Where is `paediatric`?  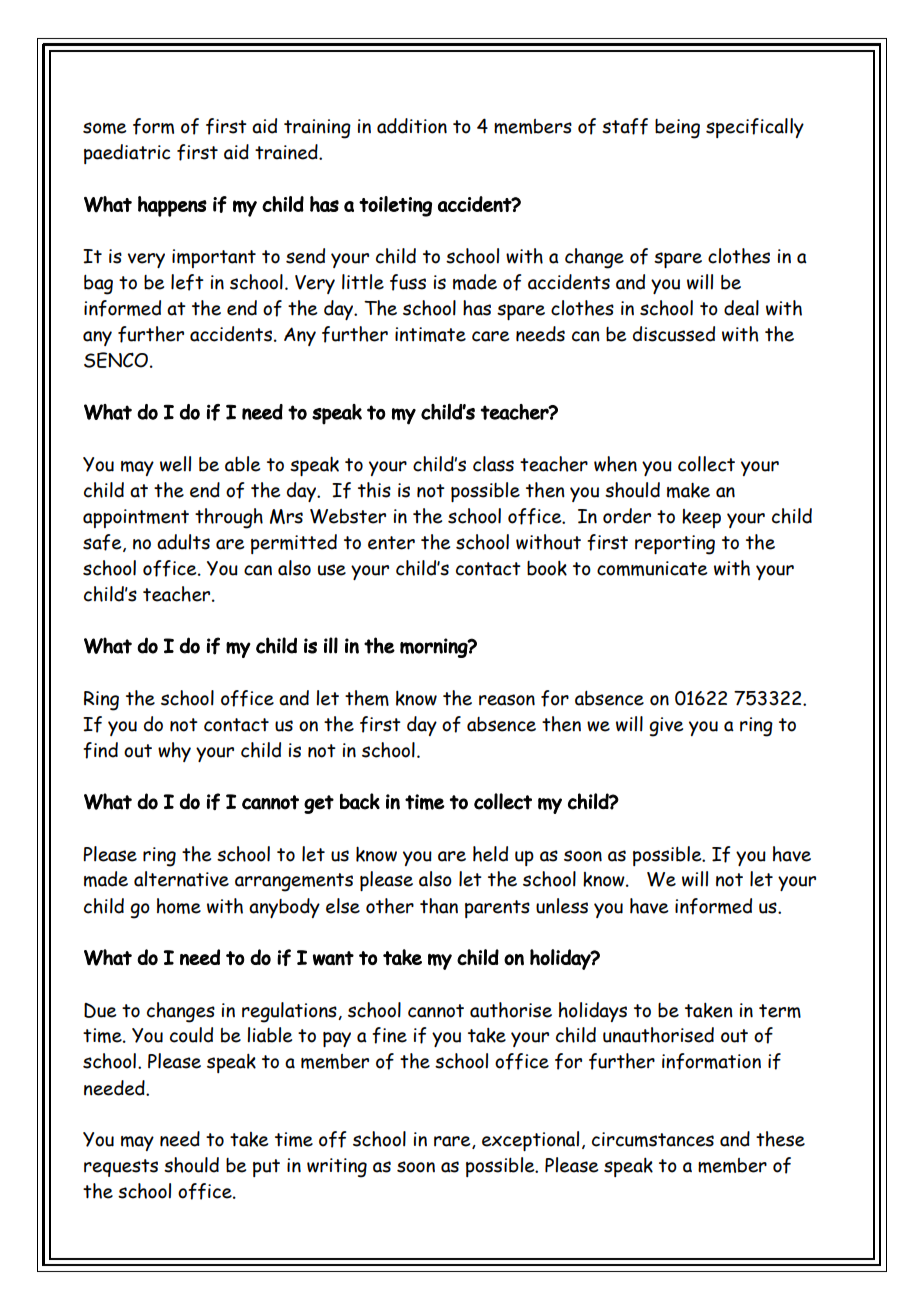 paediatric is located at coordinates (127, 154).
